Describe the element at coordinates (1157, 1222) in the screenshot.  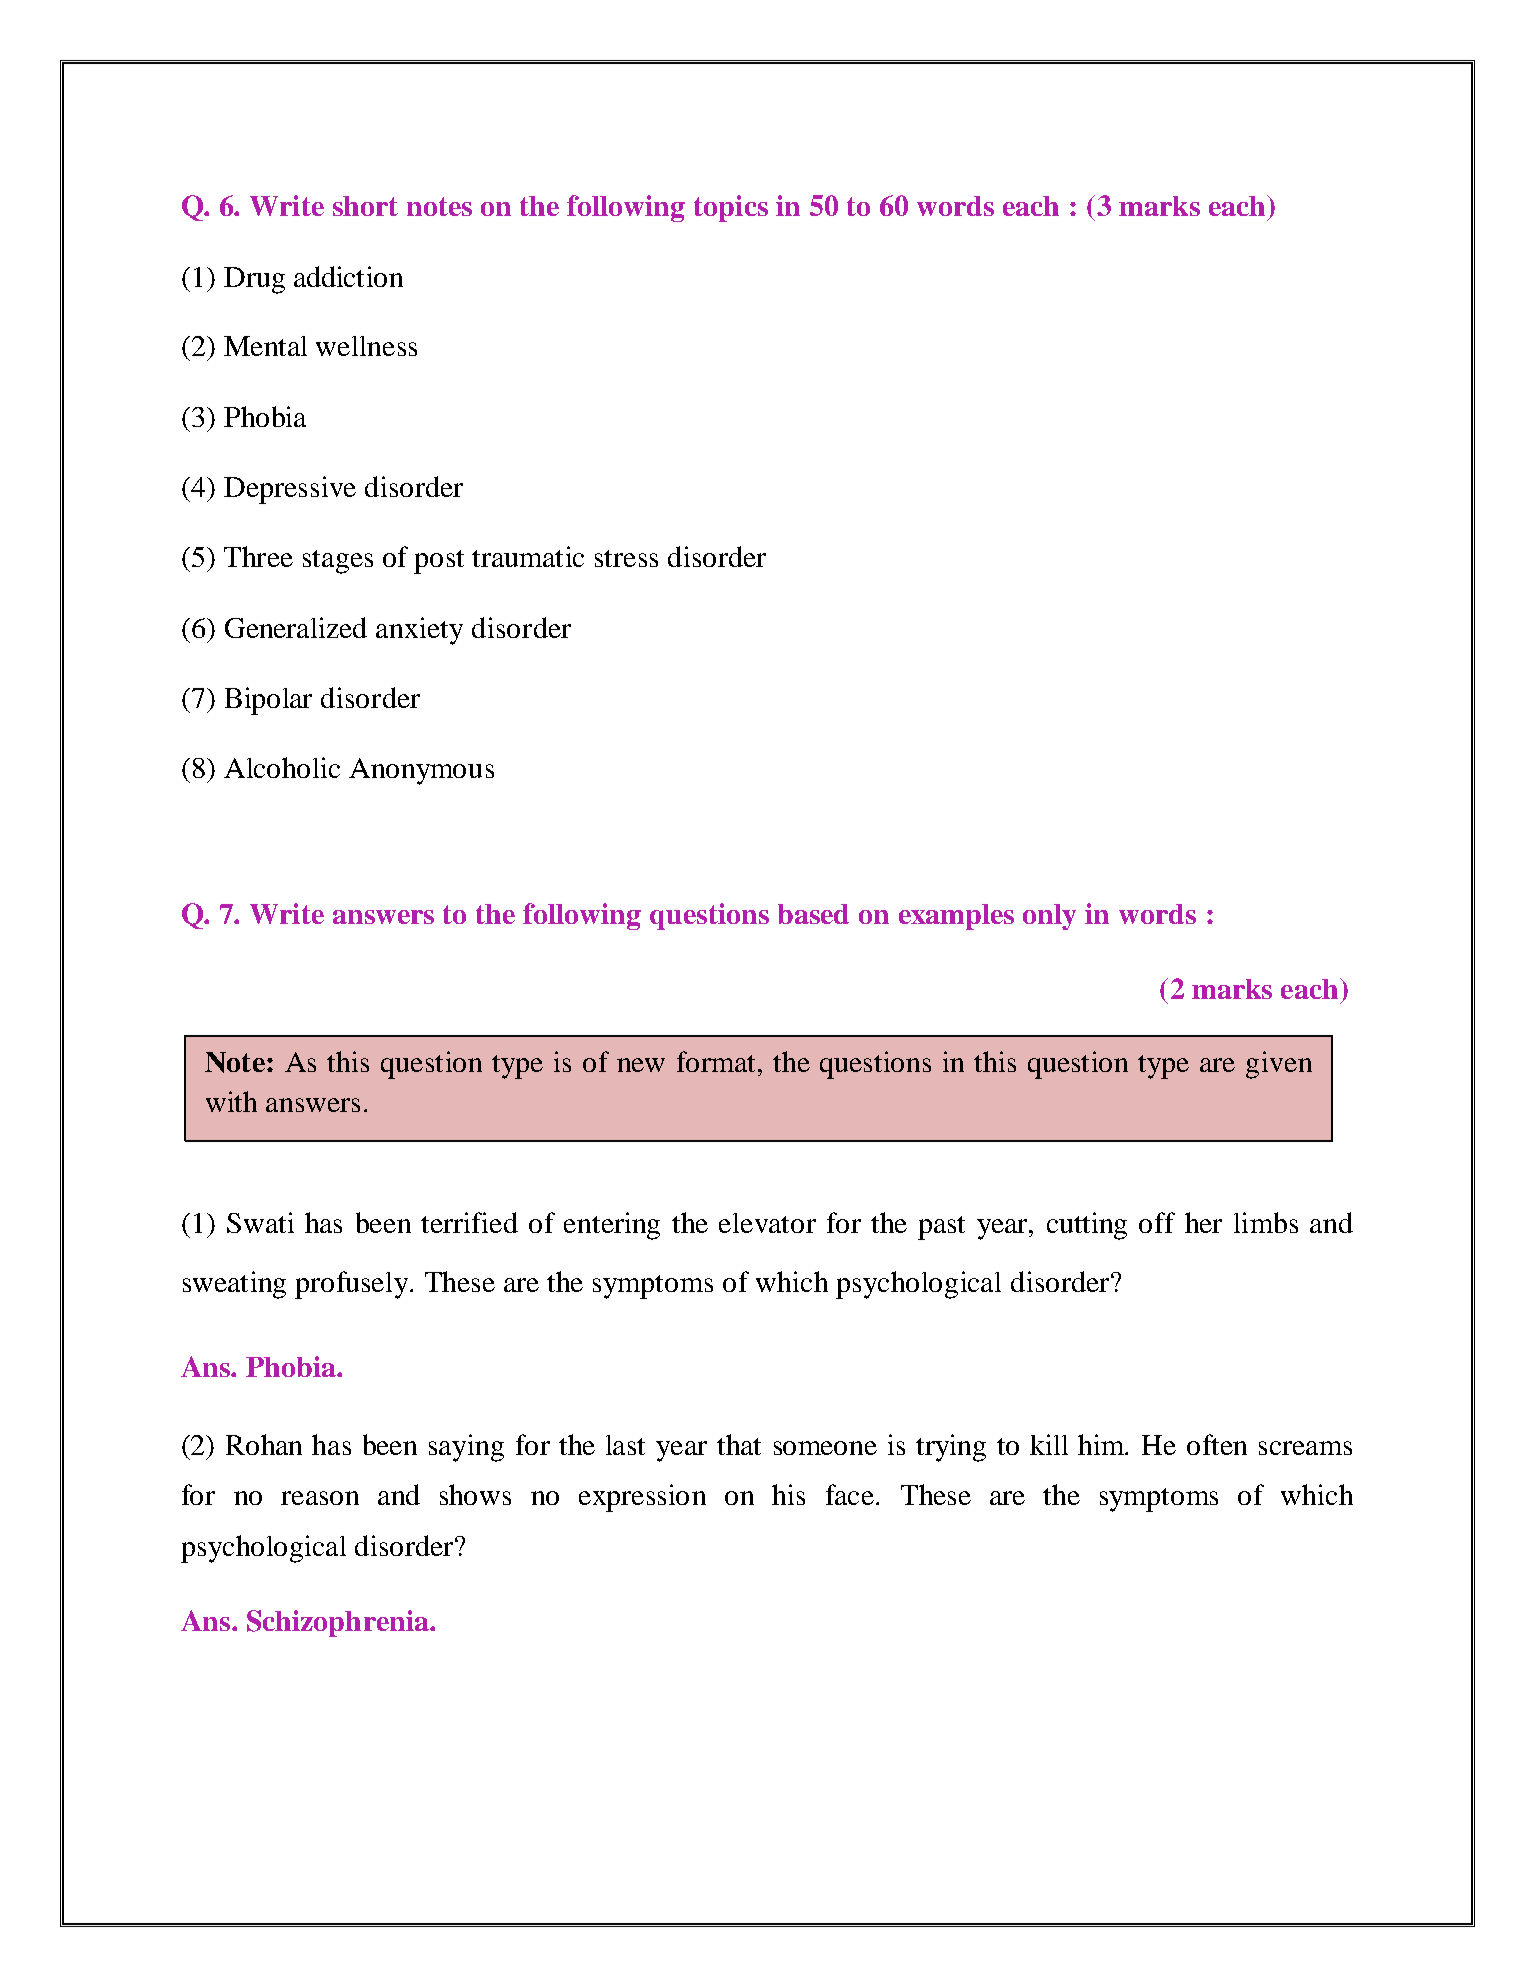
I see `off` at that location.
